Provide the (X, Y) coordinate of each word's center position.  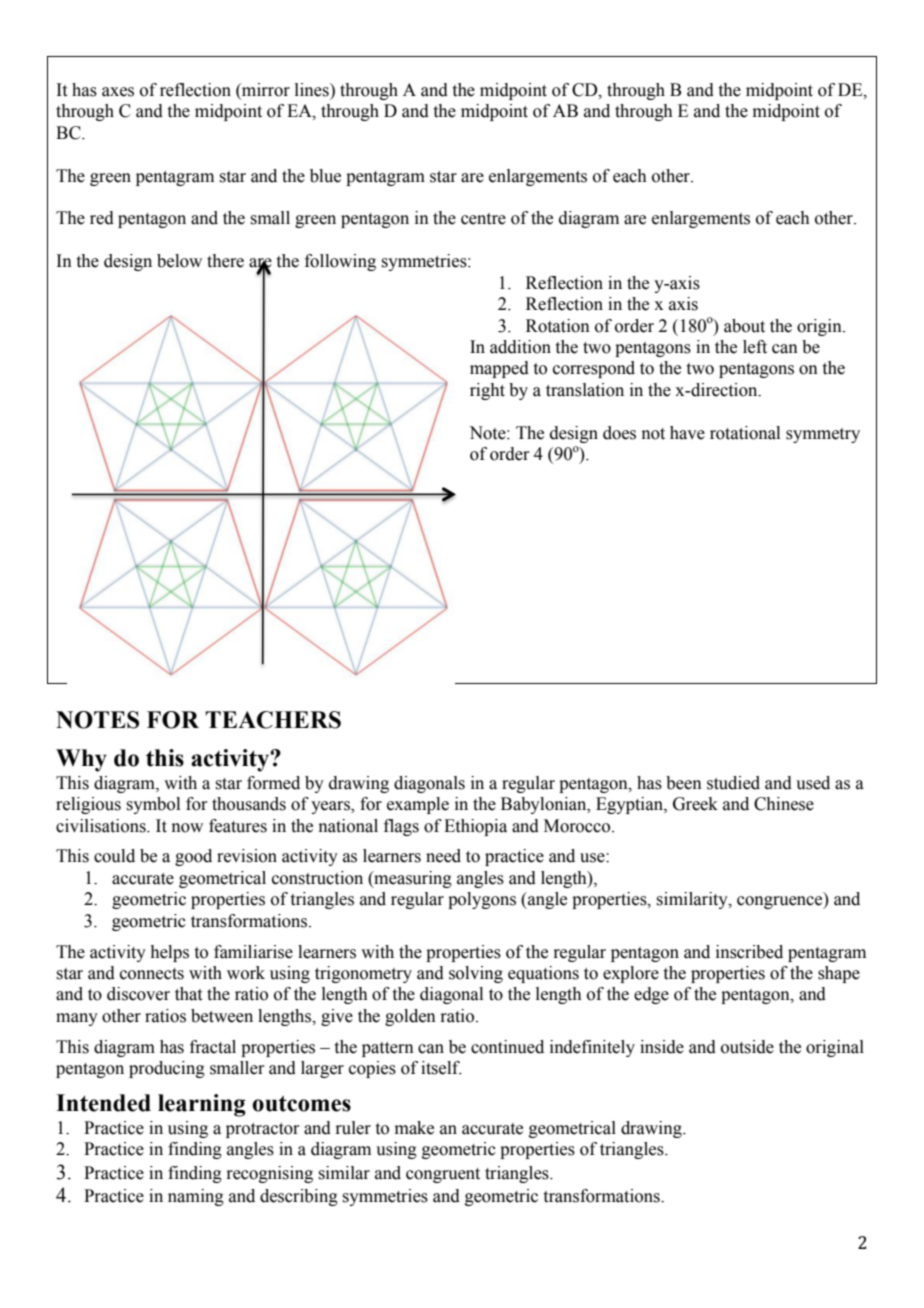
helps (169, 953)
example (418, 805)
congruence (781, 902)
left (755, 347)
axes (118, 92)
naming (196, 1197)
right (487, 391)
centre (483, 219)
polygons (482, 900)
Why (81, 760)
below (179, 261)
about (744, 326)
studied (733, 783)
